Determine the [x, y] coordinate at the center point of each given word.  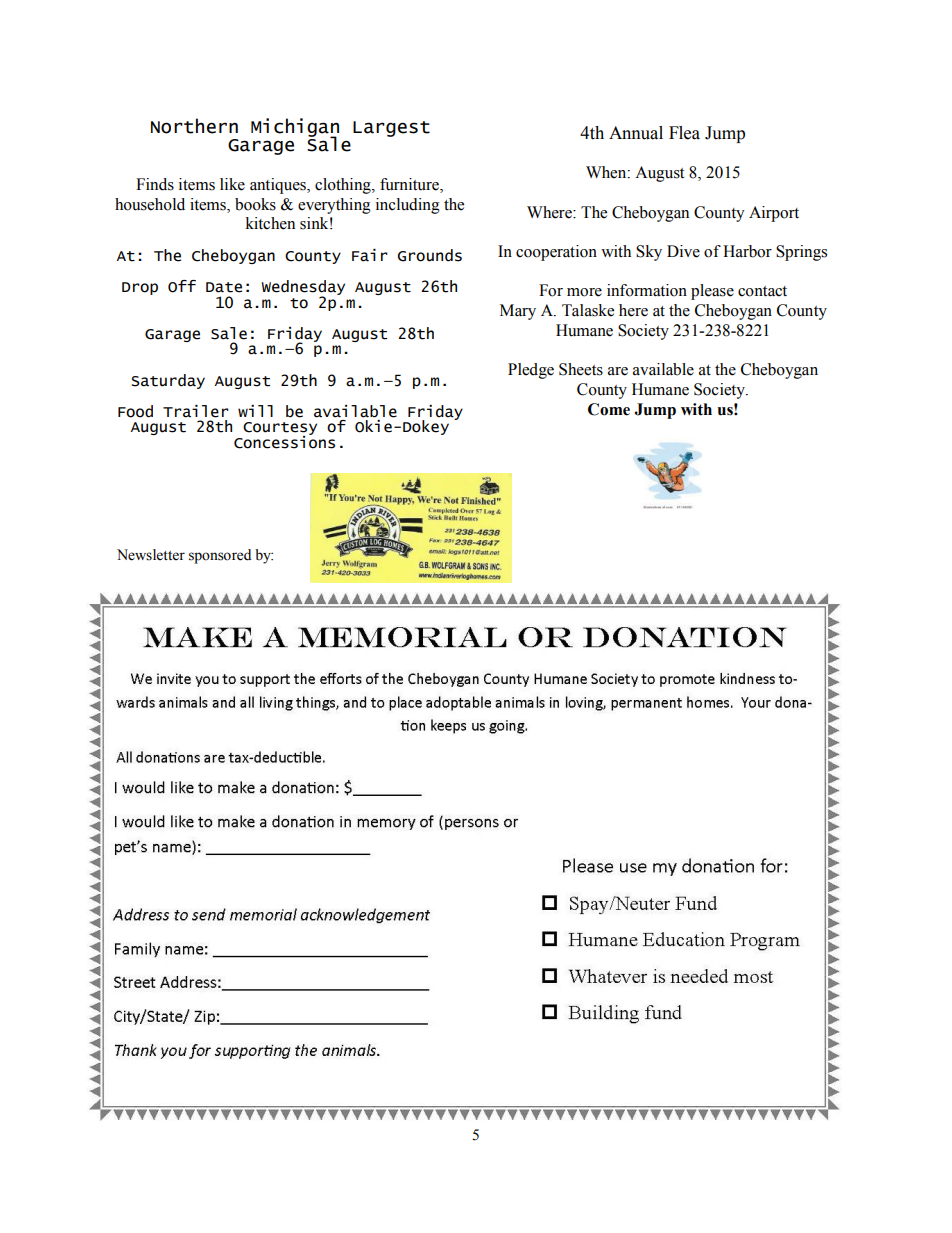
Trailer [196, 411]
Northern [194, 126]
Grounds [430, 255]
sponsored [220, 556]
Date [224, 287]
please [712, 292]
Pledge [531, 371]
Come [609, 409]
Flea [684, 133]
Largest [391, 129]
